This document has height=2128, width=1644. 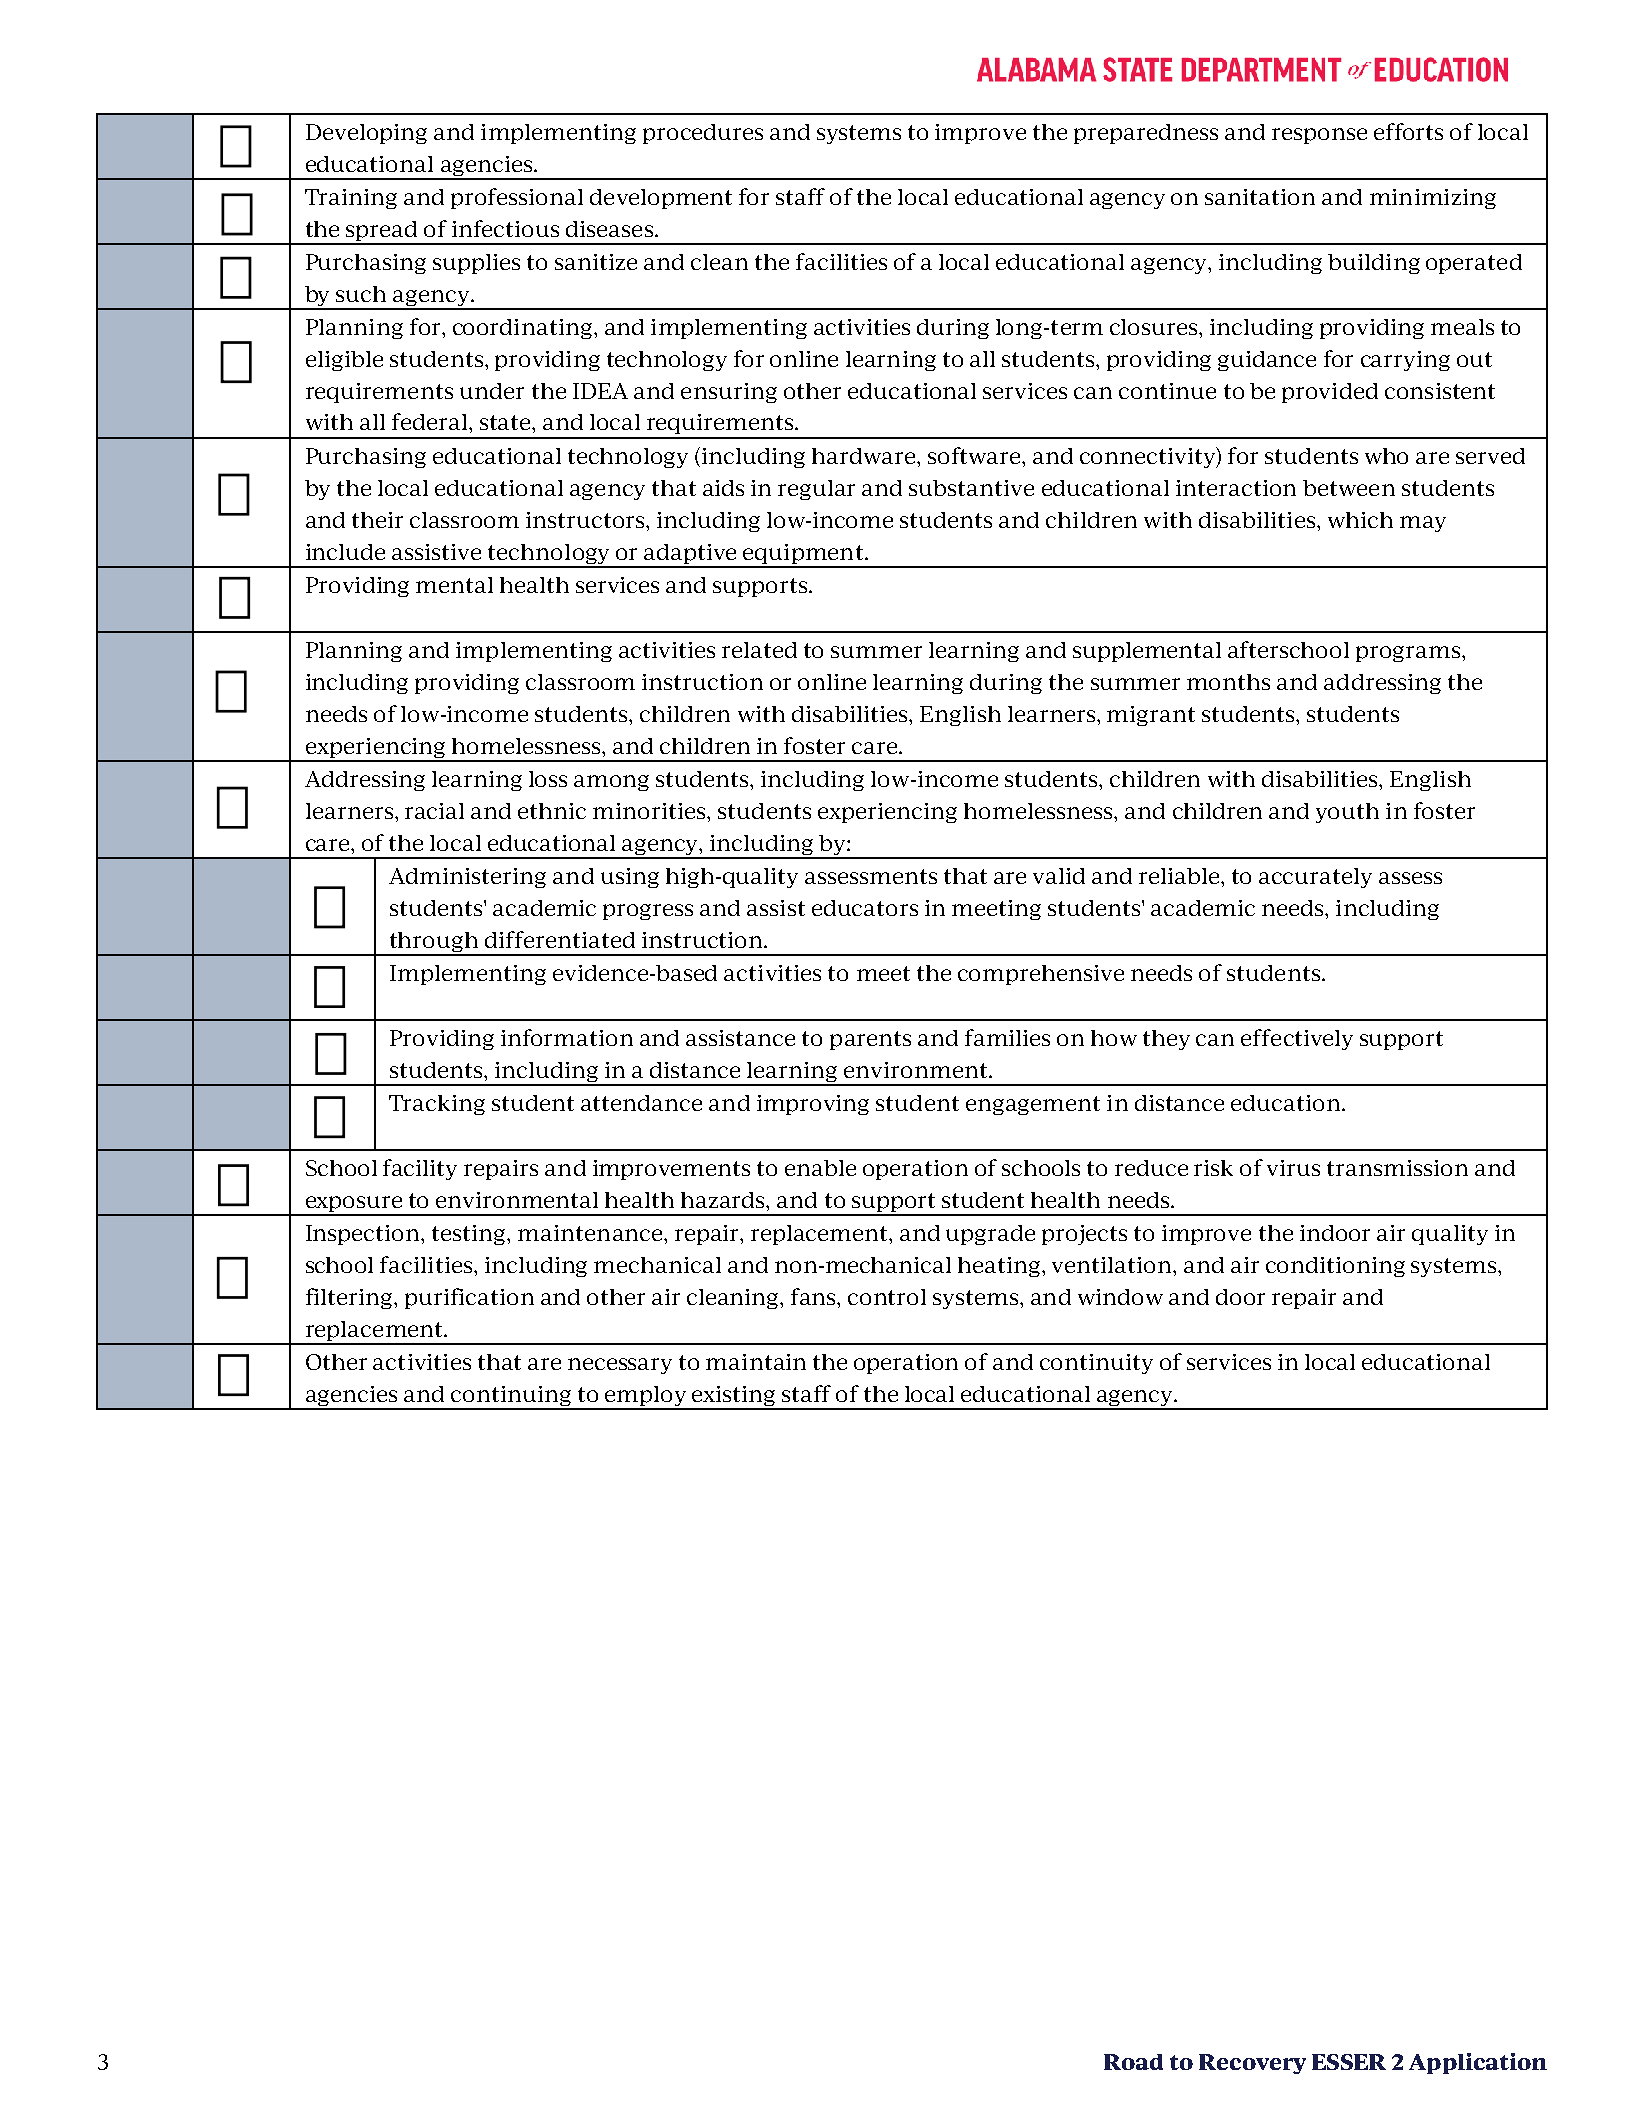 What do you see at coordinates (1335, 1267) in the document?
I see `conditioning` at bounding box center [1335, 1267].
